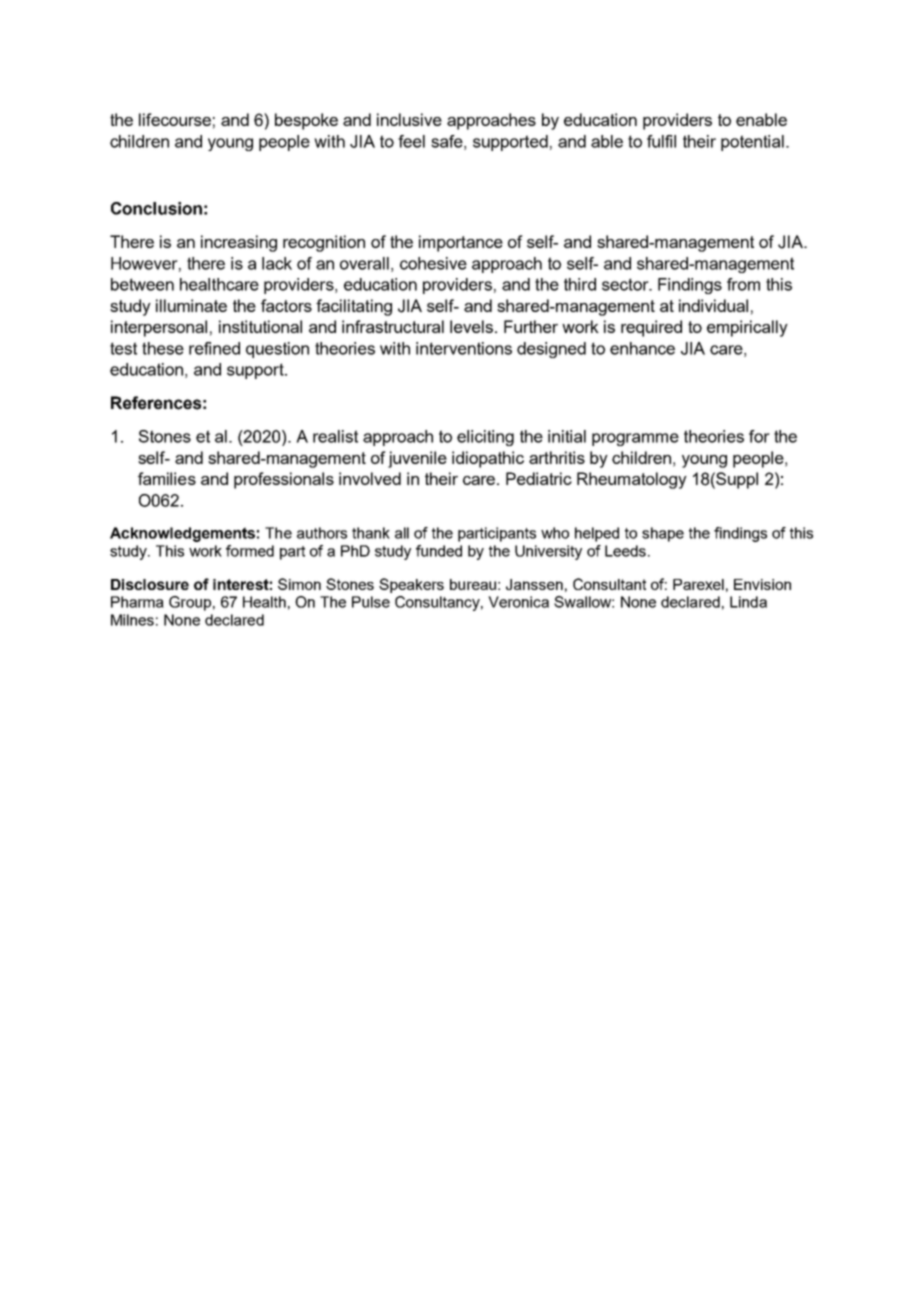  I want to click on enhance, so click(642, 348).
